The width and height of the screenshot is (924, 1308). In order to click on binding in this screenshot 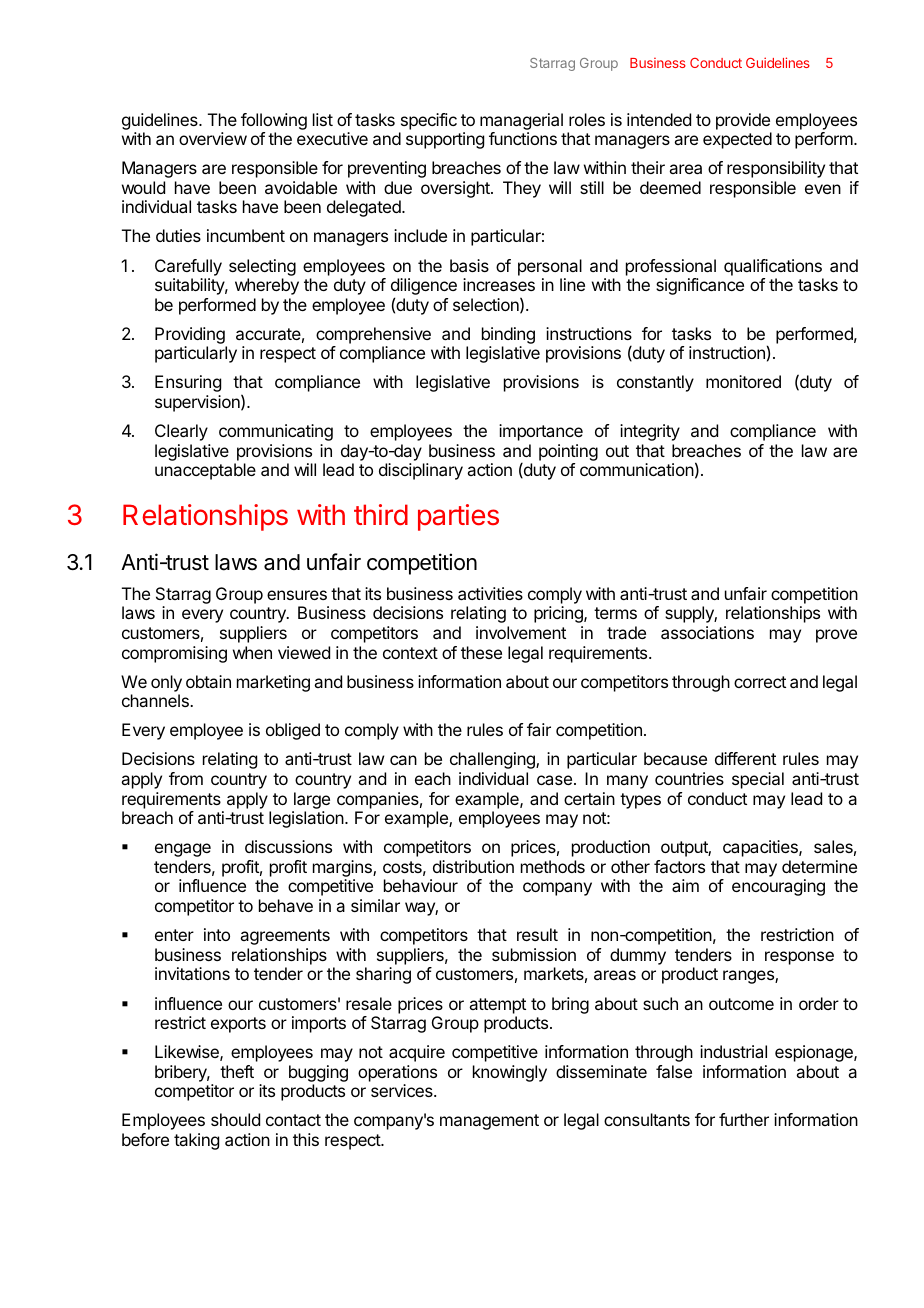, I will do `click(508, 335)`.
